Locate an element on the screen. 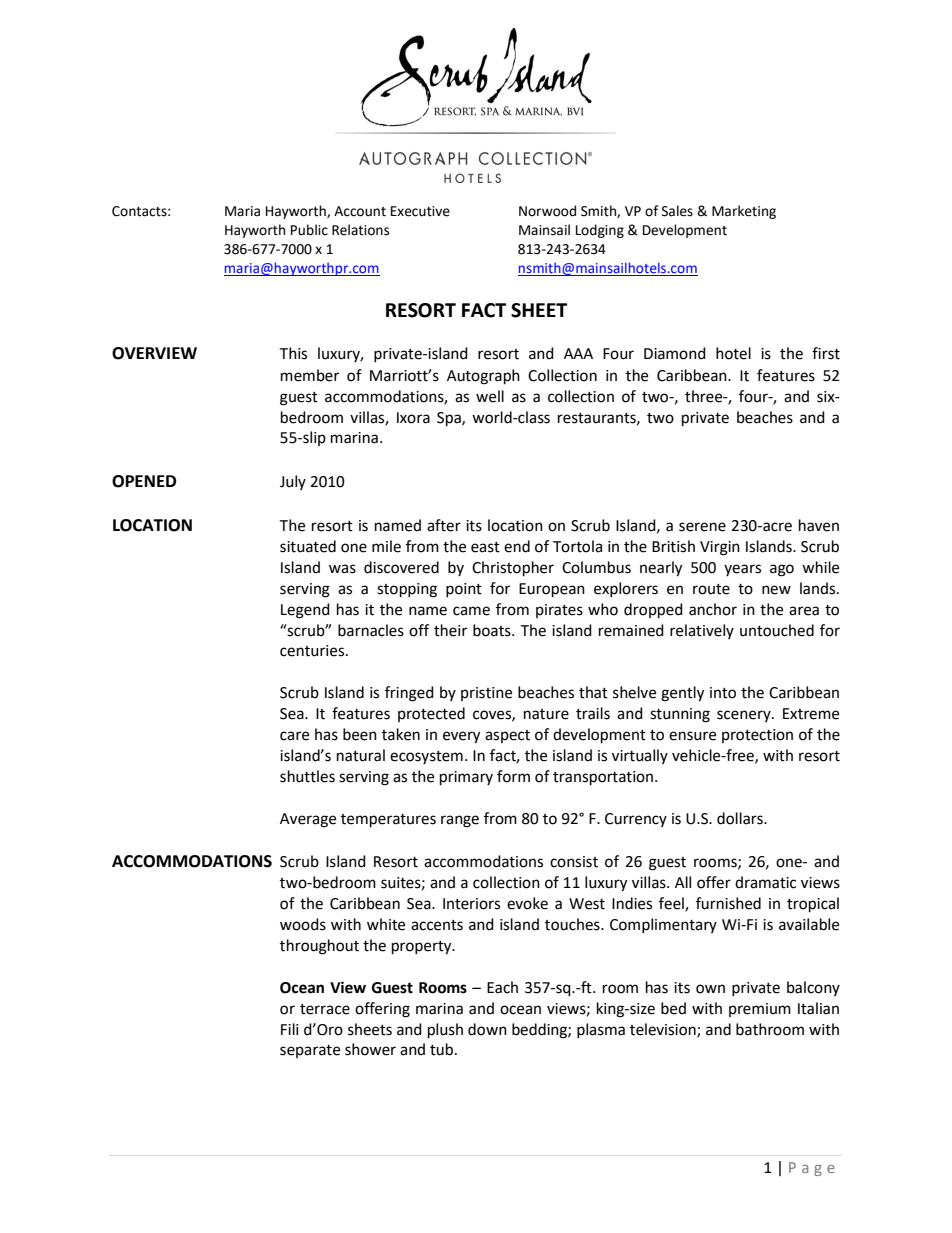 This screenshot has height=1233, width=952. Page is located at coordinates (812, 1169).
